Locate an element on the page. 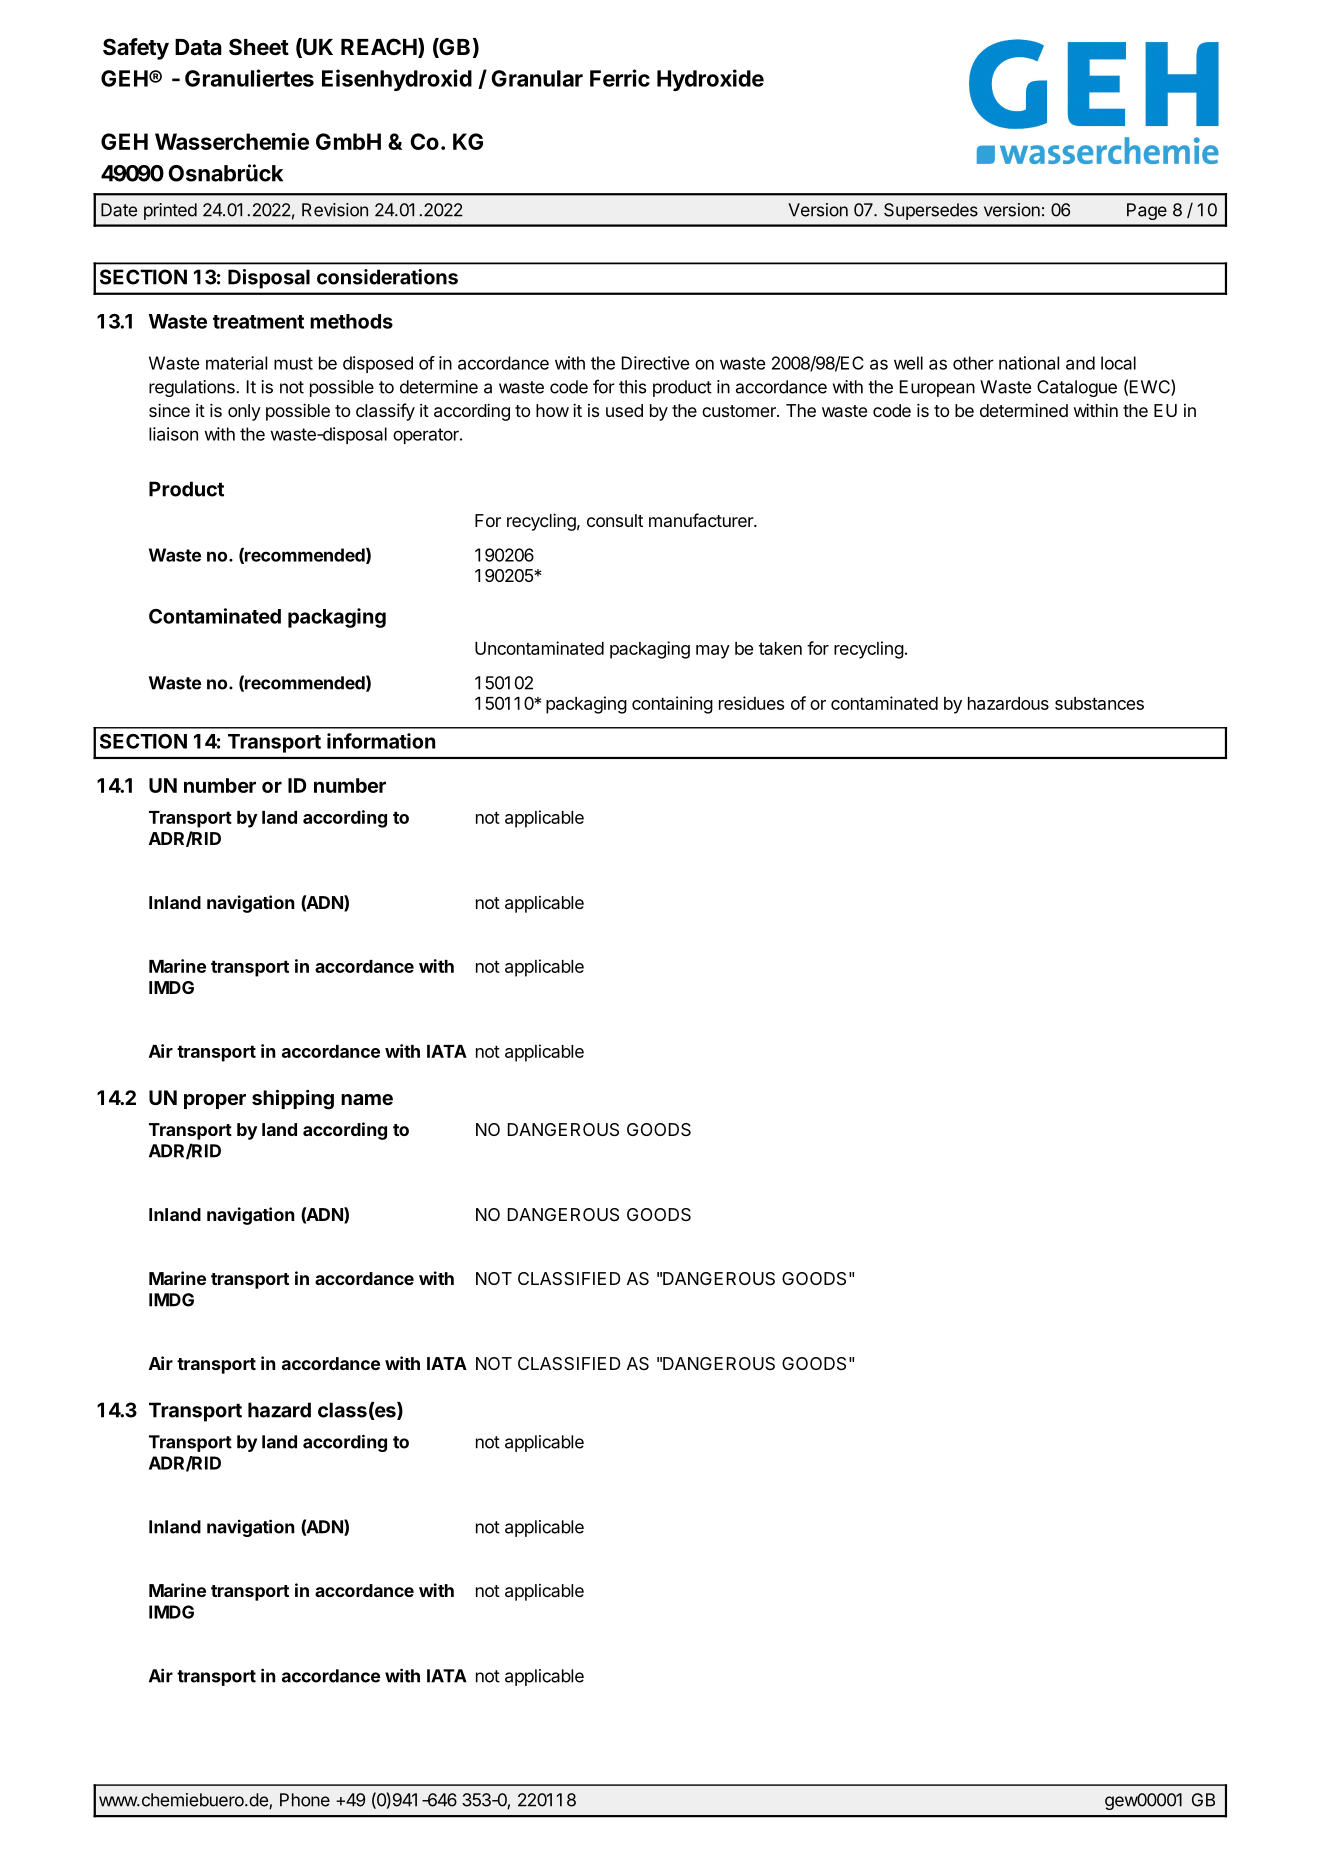  containing is located at coordinates (672, 705).
